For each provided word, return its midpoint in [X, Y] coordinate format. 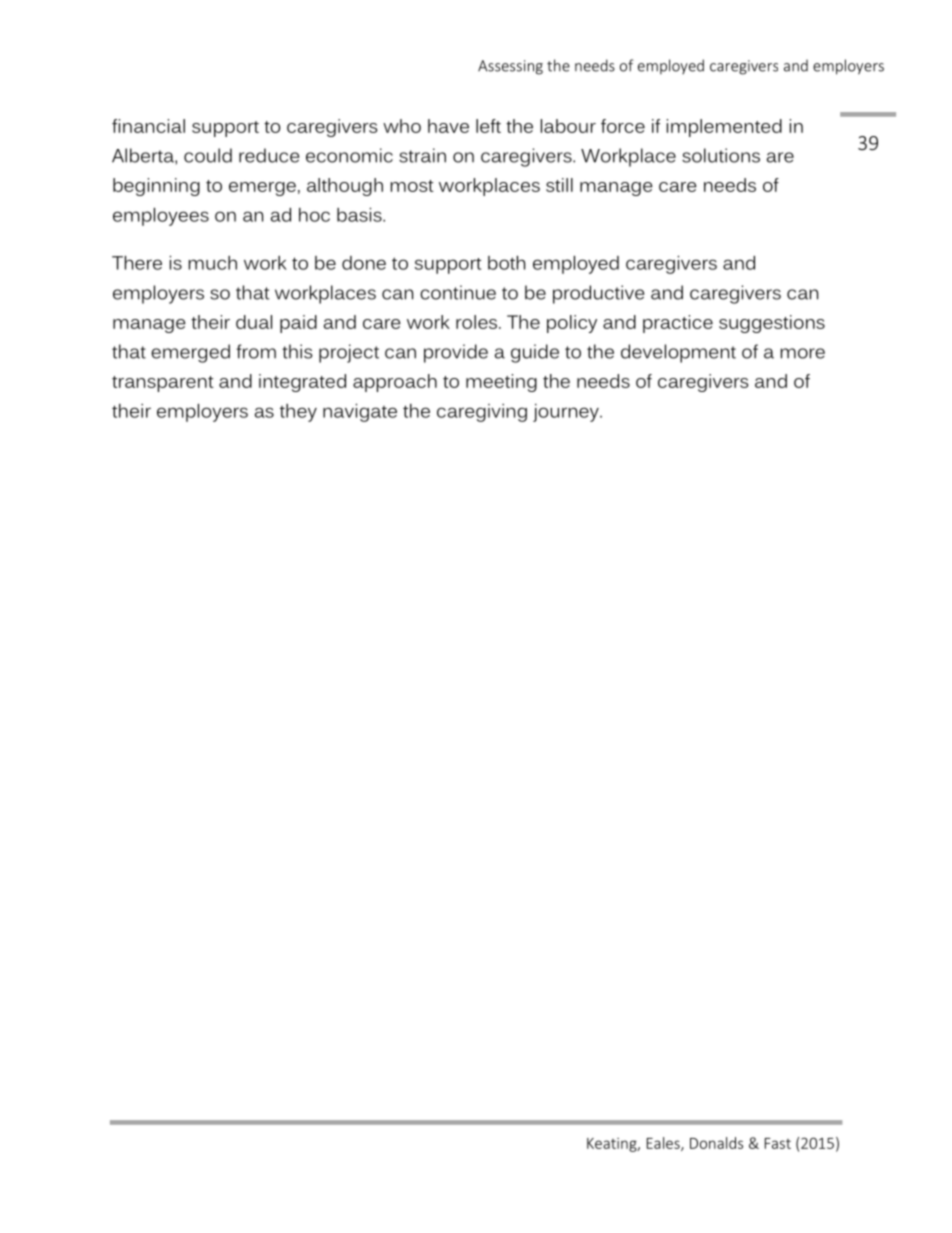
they [298, 413]
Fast [778, 1143]
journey [567, 413]
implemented [724, 128]
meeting [501, 383]
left [488, 126]
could [208, 155]
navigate [360, 413]
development [678, 353]
